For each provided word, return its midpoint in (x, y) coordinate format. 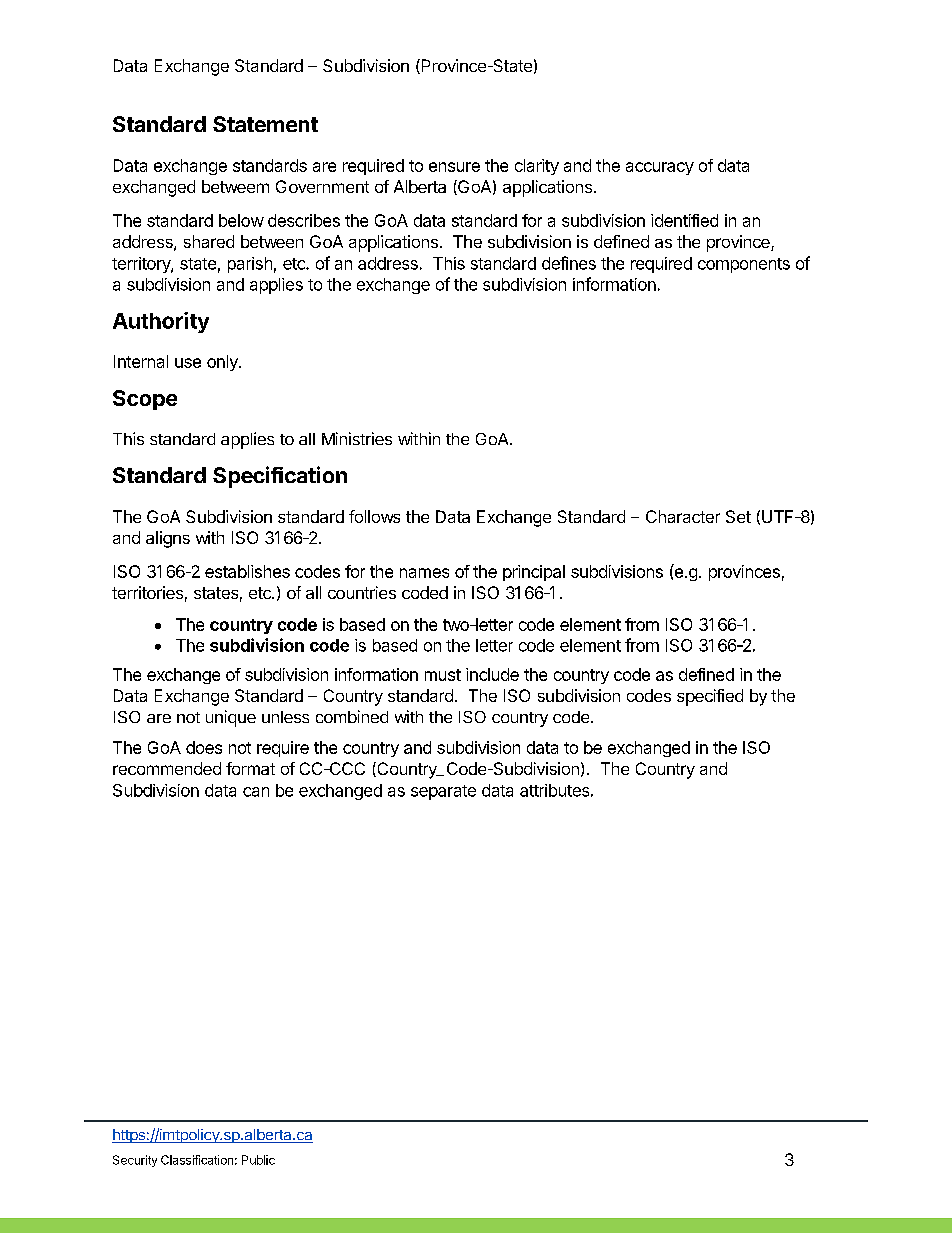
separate (443, 792)
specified (710, 697)
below (241, 220)
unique (231, 718)
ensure (454, 167)
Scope (145, 400)
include (492, 674)
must (443, 675)
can (256, 792)
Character (683, 516)
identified (684, 220)
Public (258, 1160)
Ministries (357, 438)
